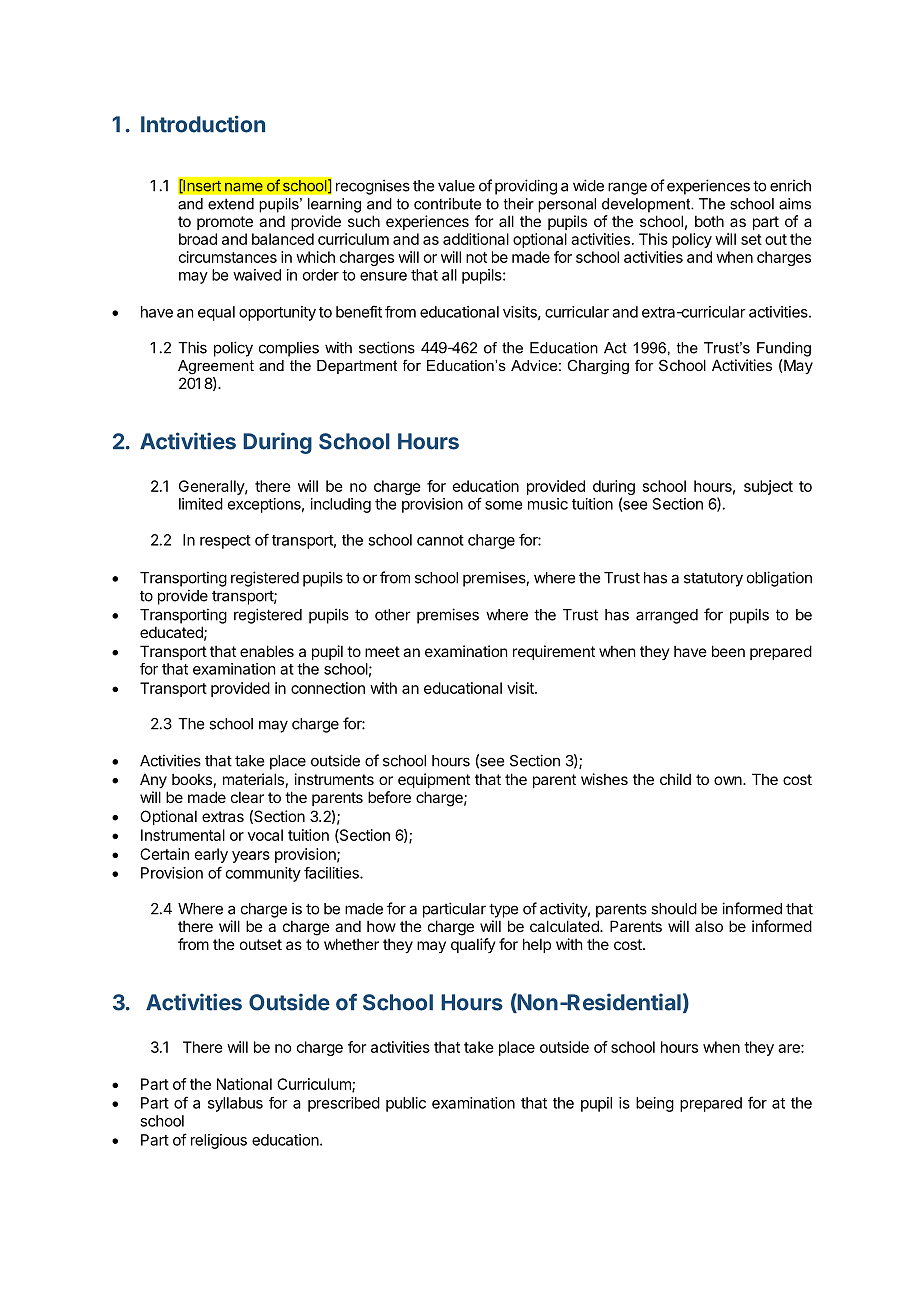  What do you see at coordinates (235, 1104) in the screenshot?
I see `syllabus` at bounding box center [235, 1104].
